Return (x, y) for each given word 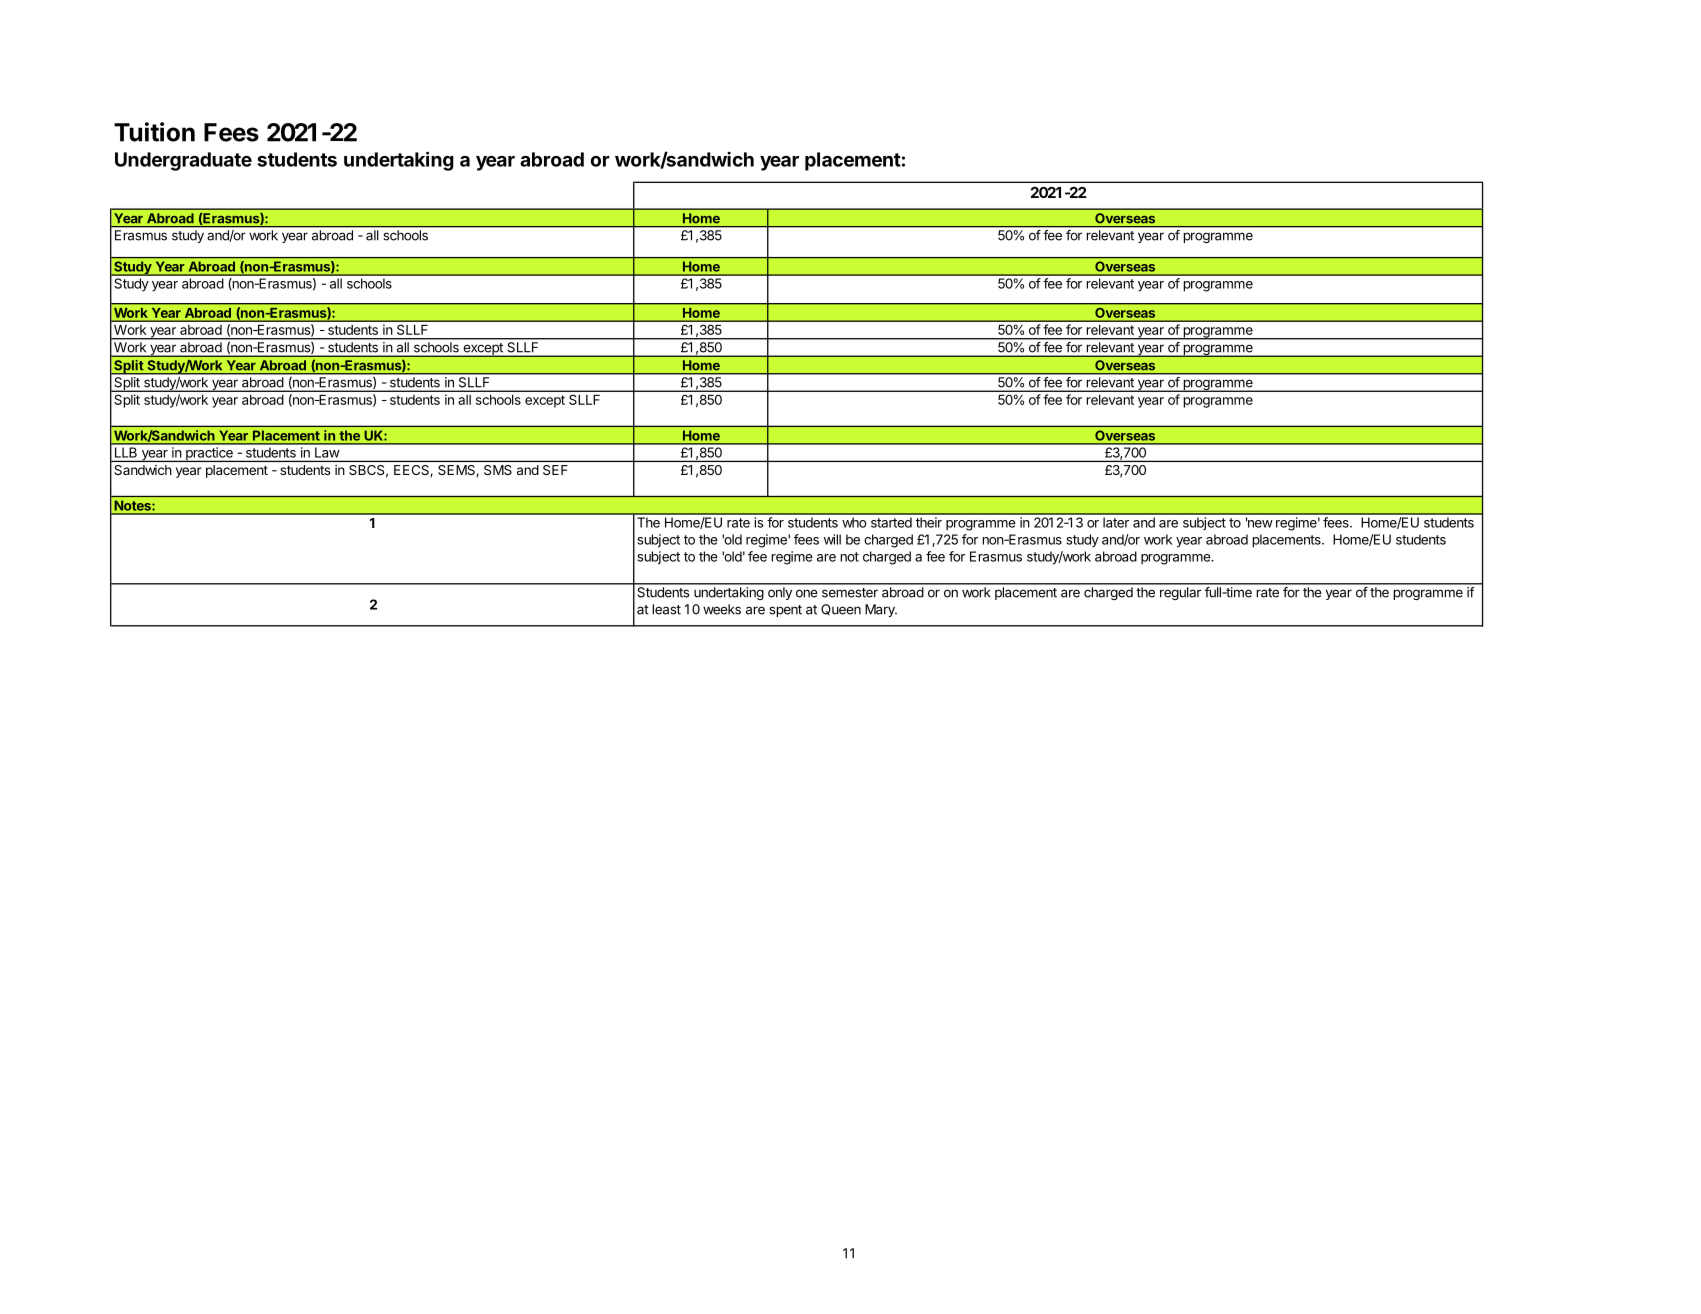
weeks (722, 609)
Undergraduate (183, 161)
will (832, 539)
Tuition (154, 132)
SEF (555, 470)
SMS (498, 470)
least (666, 609)
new (1259, 523)
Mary (881, 610)
